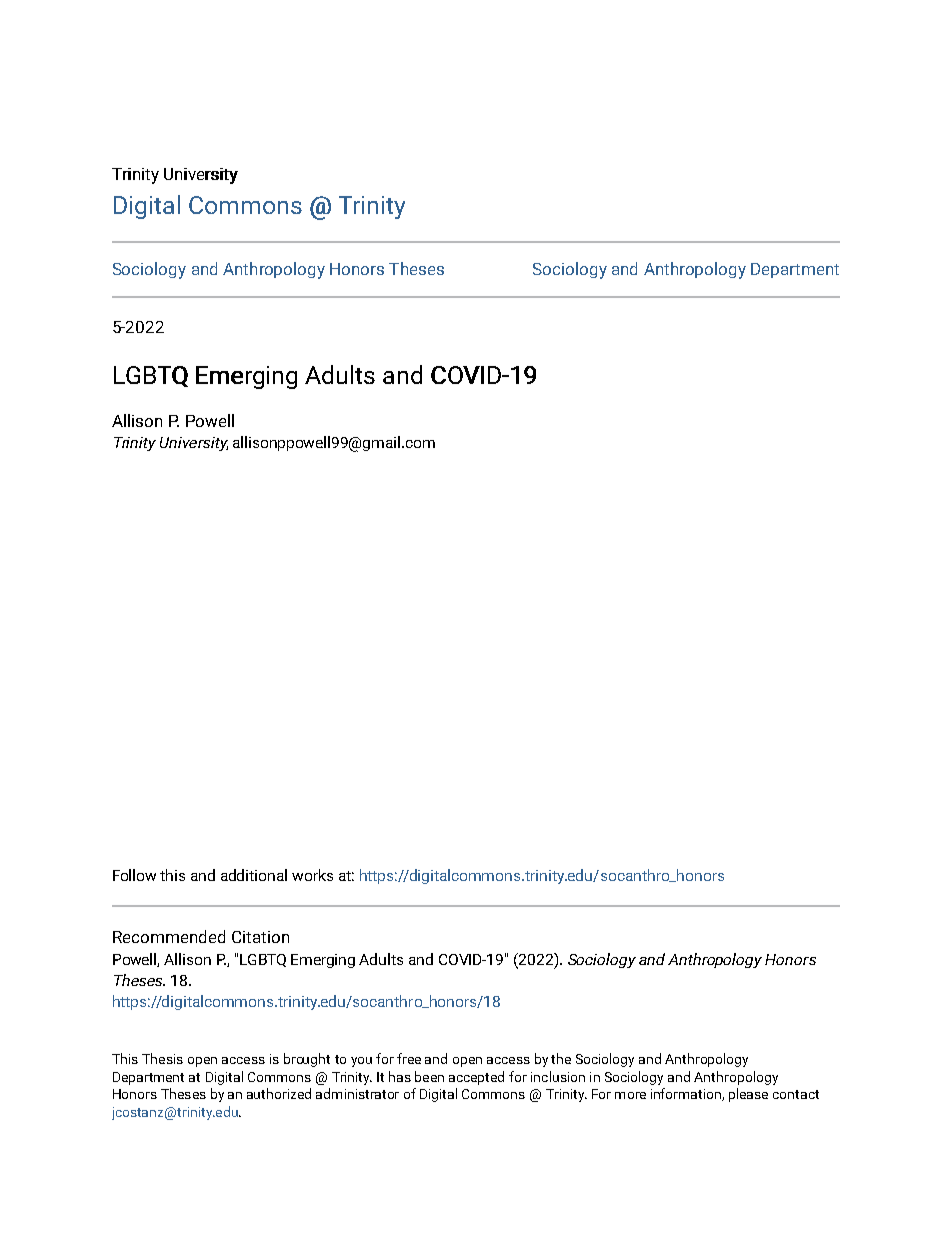 This image has height=1233, width=952. What do you see at coordinates (476, 1078) in the image?
I see `accepted` at bounding box center [476, 1078].
